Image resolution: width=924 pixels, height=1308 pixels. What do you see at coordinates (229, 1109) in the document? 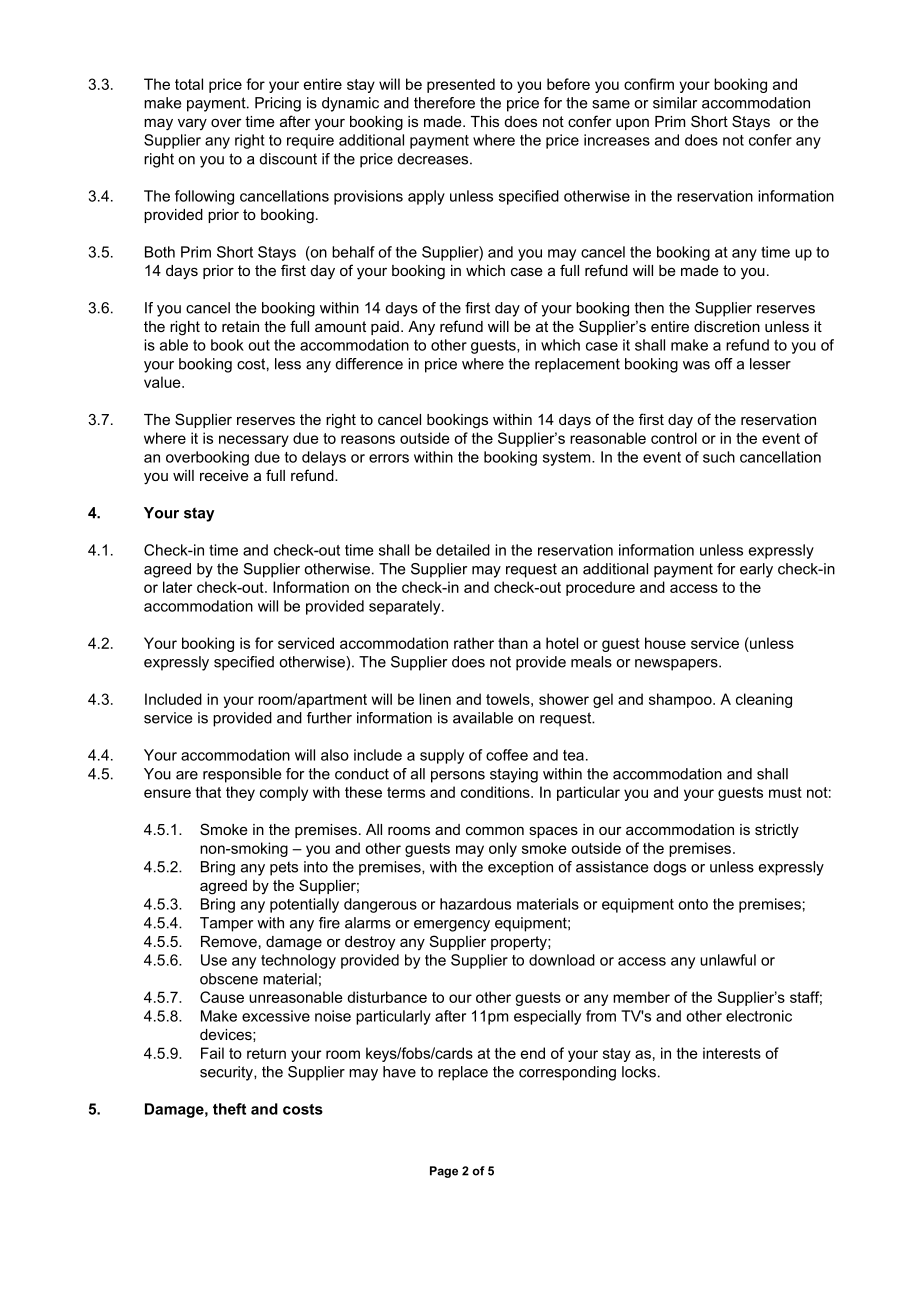
I see `theft` at bounding box center [229, 1109].
